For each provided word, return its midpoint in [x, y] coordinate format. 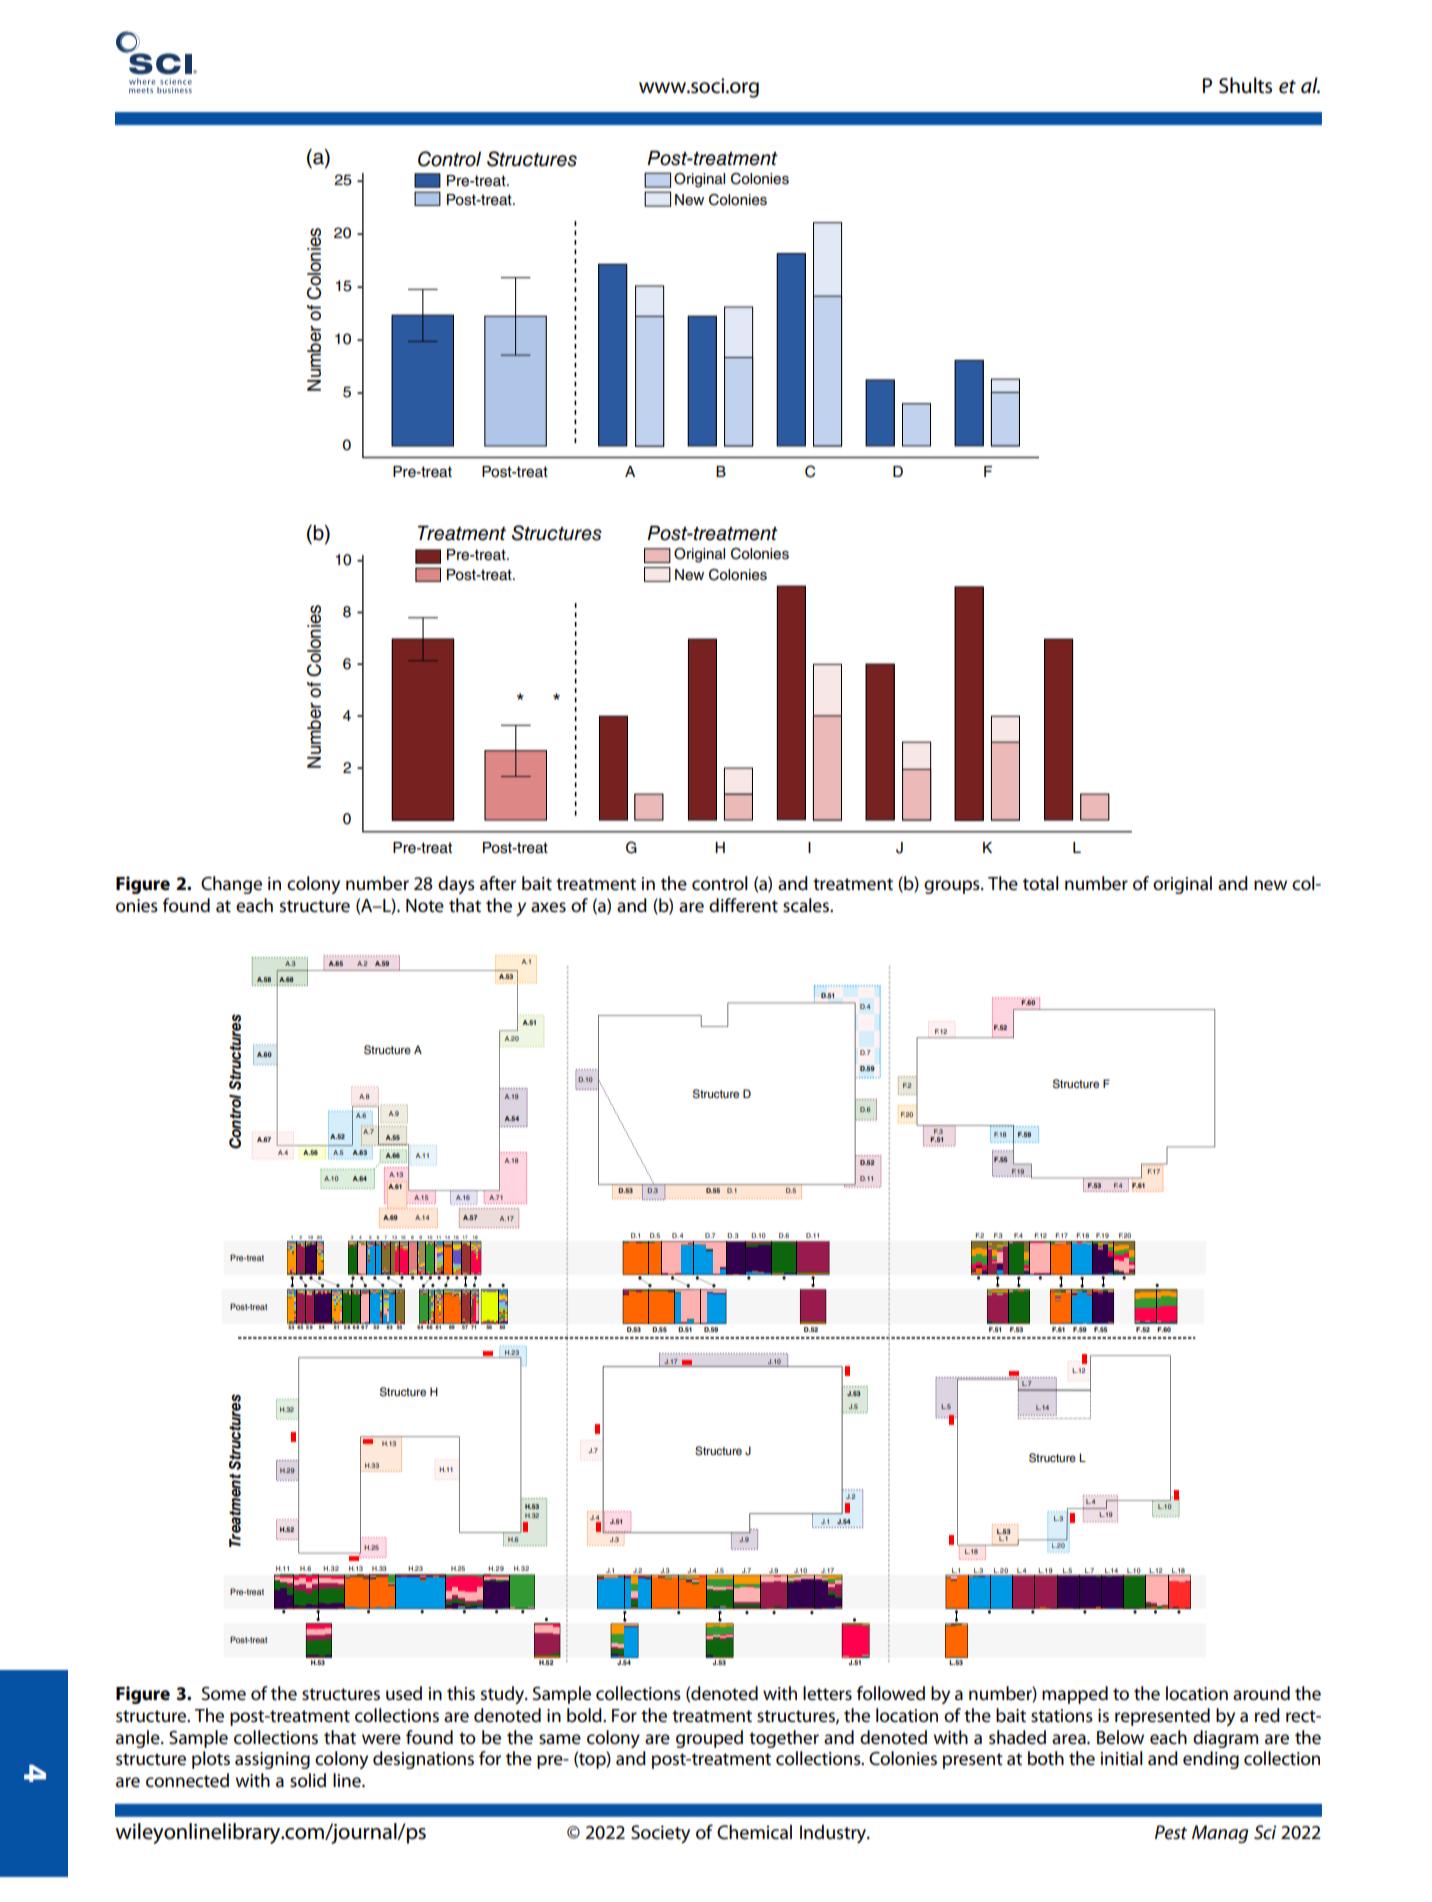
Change [231, 885]
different [743, 905]
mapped [1075, 1695]
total [1041, 883]
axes [548, 907]
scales [807, 905]
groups [953, 887]
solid [308, 1780]
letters [827, 1693]
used [404, 1693]
